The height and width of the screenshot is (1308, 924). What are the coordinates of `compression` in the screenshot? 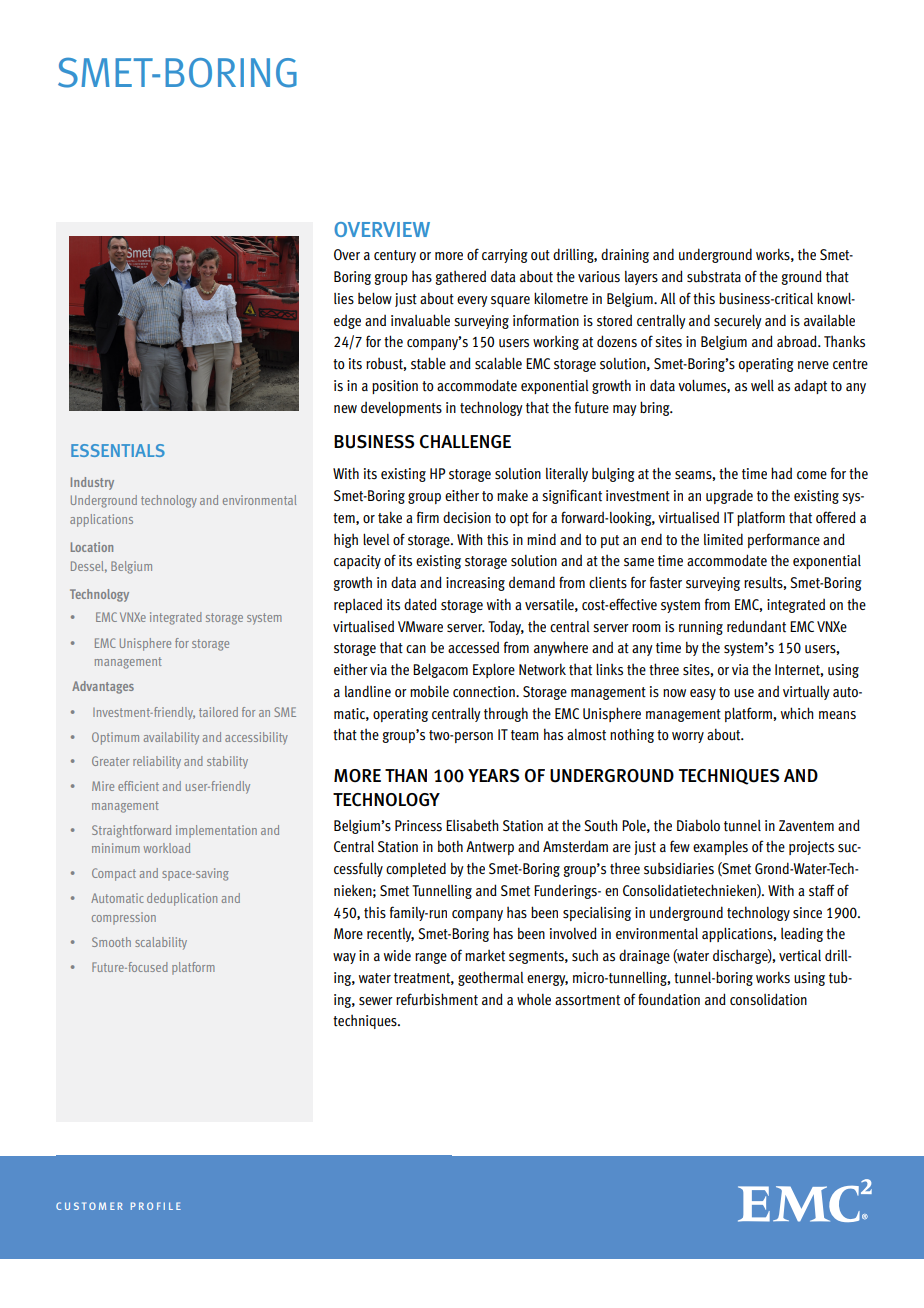 It's located at (124, 918).
